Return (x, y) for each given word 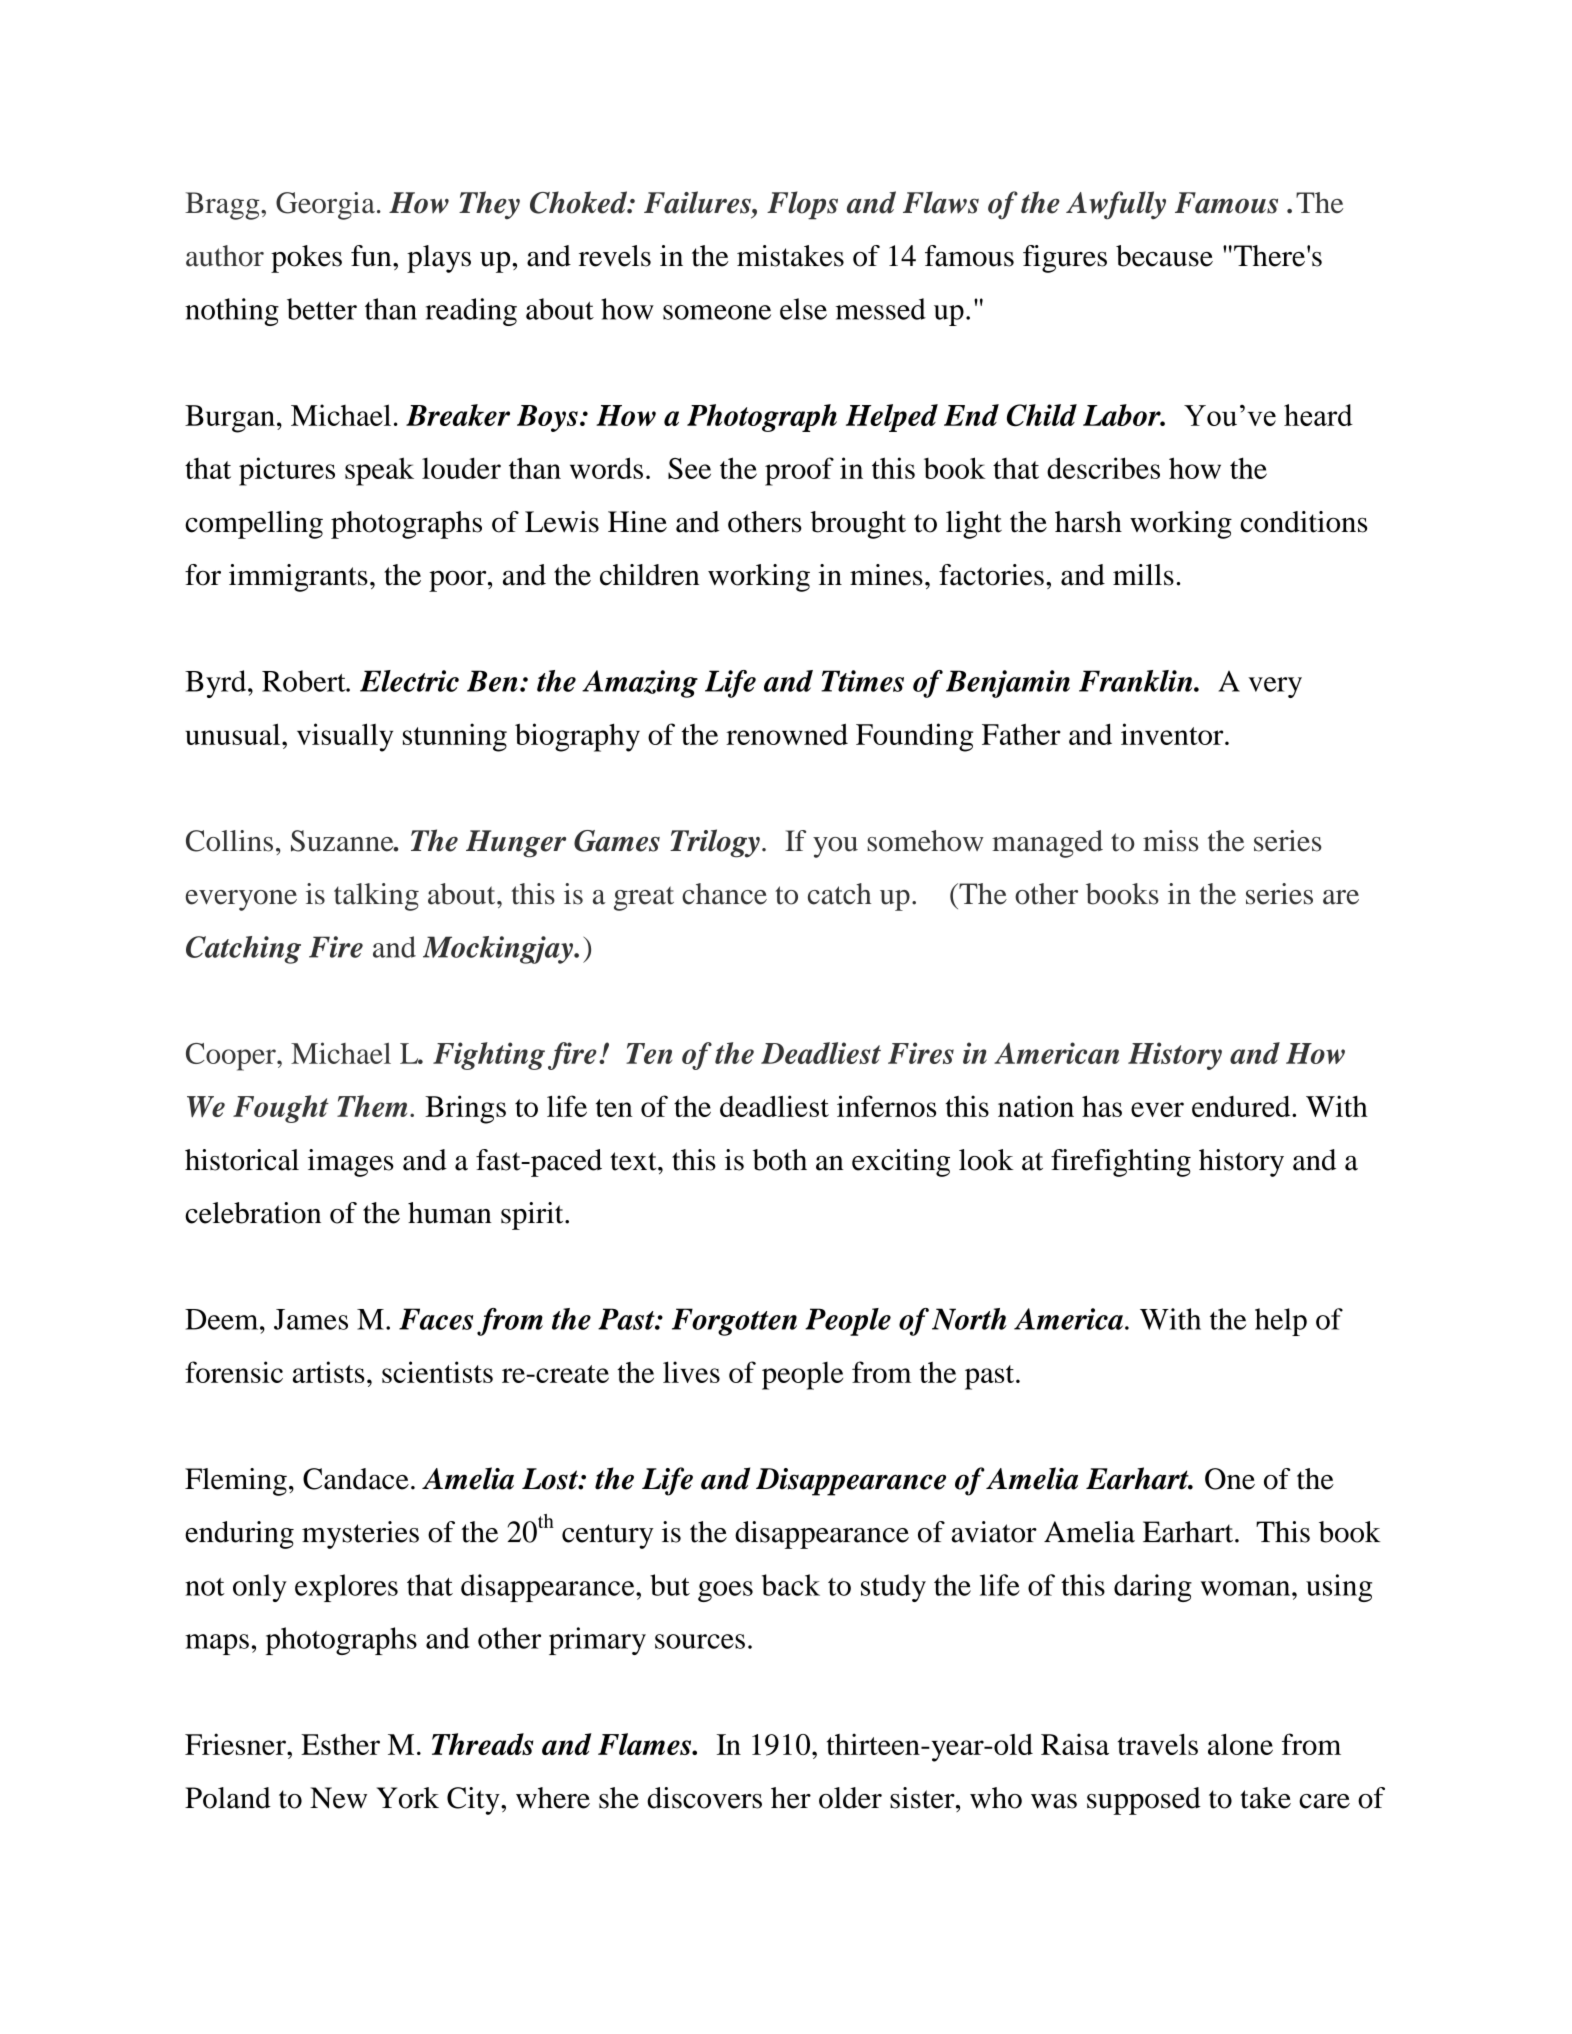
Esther (340, 1744)
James (311, 1319)
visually (345, 737)
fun (372, 256)
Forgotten (734, 1322)
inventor (1173, 734)
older (850, 1798)
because (1164, 256)
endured (1242, 1106)
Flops (802, 205)
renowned (787, 734)
